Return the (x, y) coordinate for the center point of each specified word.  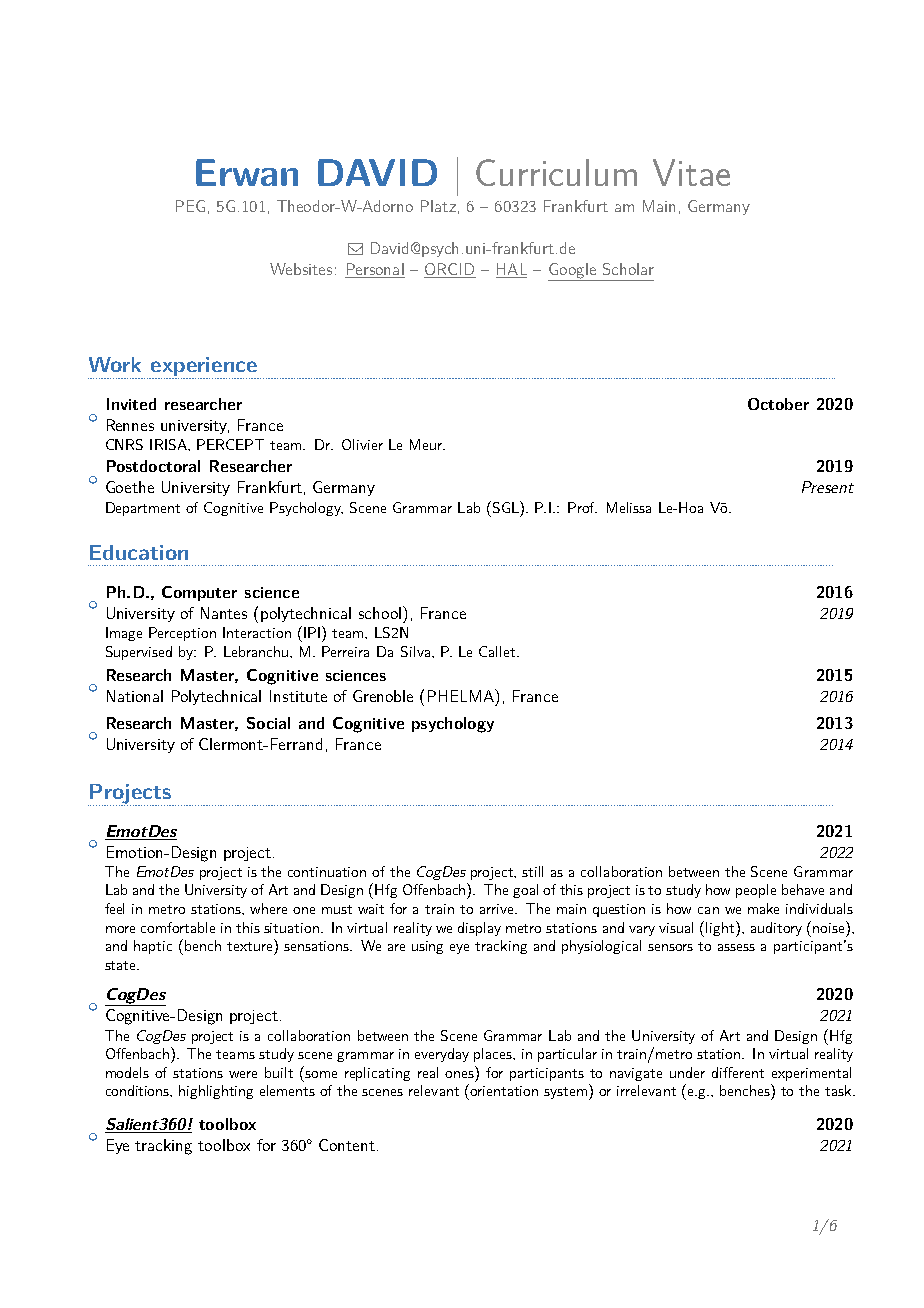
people (756, 891)
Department (143, 509)
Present (828, 487)
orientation (503, 1090)
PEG (190, 206)
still (532, 871)
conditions (139, 1091)
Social (268, 723)
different (738, 1072)
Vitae (691, 172)
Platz (438, 206)
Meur (427, 444)
